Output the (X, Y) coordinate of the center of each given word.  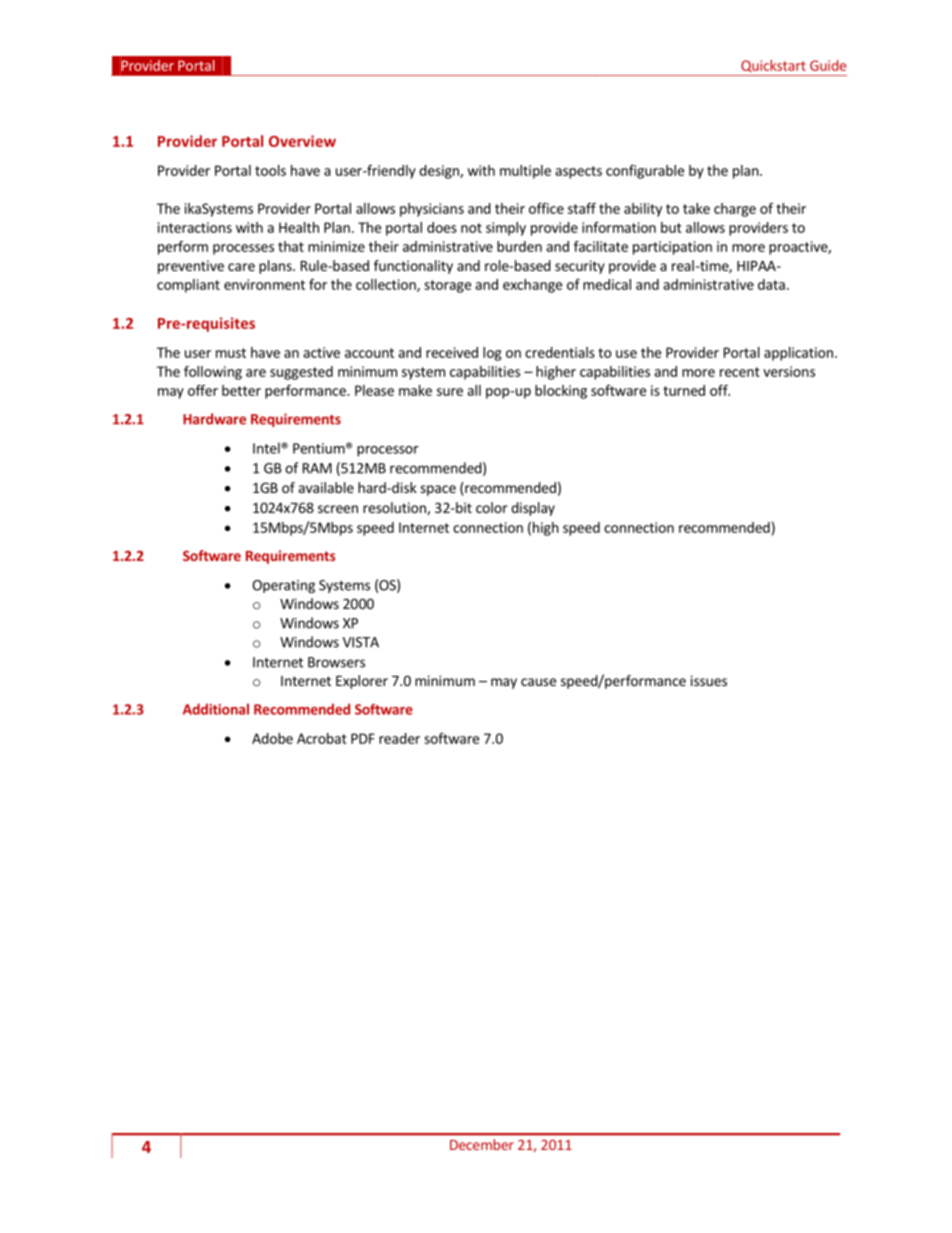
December (482, 1144)
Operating (283, 586)
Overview (302, 141)
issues (709, 680)
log (492, 354)
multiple (525, 172)
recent (740, 372)
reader (399, 738)
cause (538, 682)
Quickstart (773, 66)
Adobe (272, 738)
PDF (363, 738)
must (231, 353)
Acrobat (322, 738)
